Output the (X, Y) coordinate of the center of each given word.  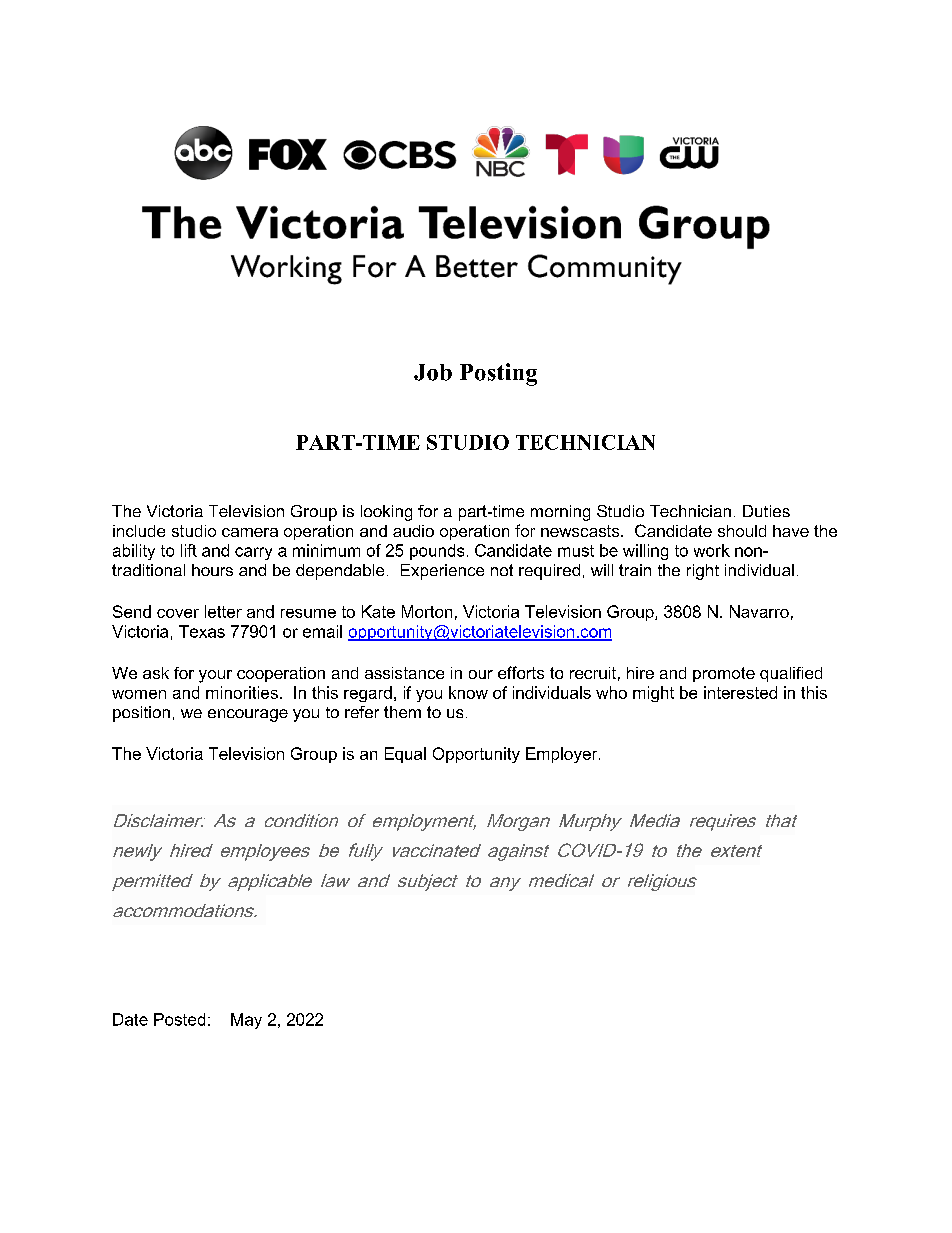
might (653, 694)
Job (433, 372)
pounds (437, 552)
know (468, 692)
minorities (242, 692)
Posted (179, 1019)
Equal (405, 755)
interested (740, 692)
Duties (766, 511)
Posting (498, 374)
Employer (563, 755)
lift (189, 550)
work (712, 550)
